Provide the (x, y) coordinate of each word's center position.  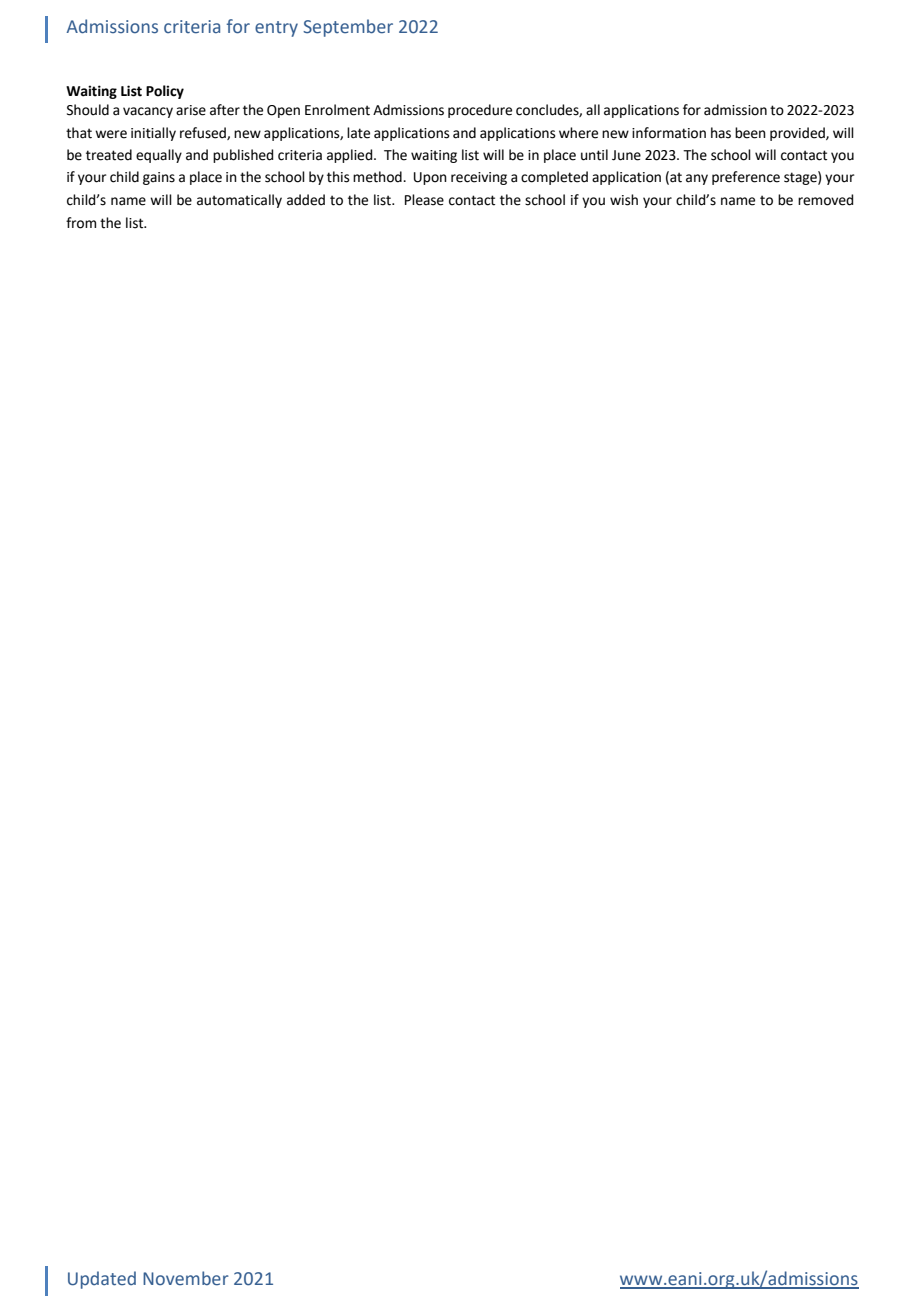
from (81, 223)
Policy (165, 92)
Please (424, 200)
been (750, 133)
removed (825, 200)
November (186, 1278)
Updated (102, 1280)
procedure (480, 111)
